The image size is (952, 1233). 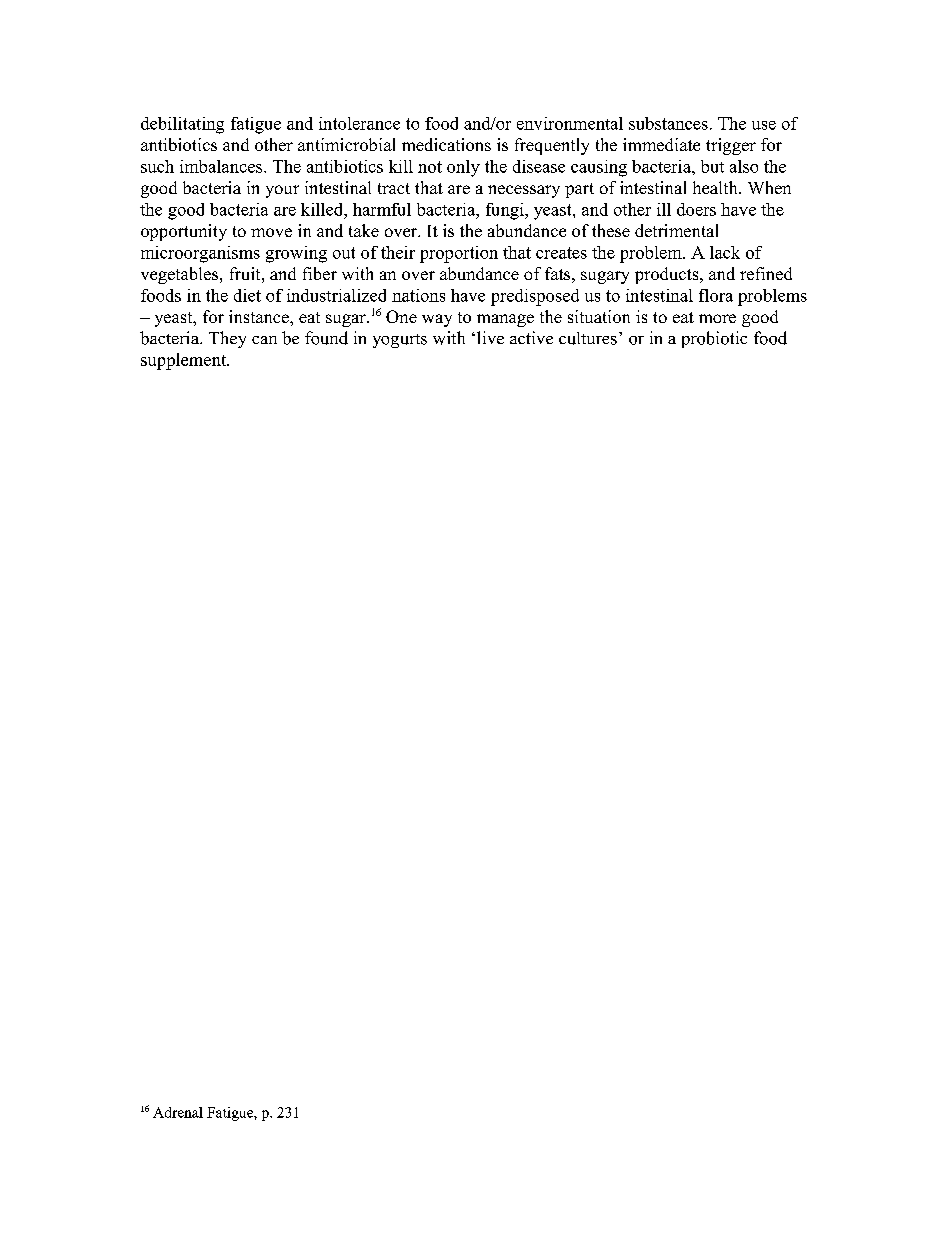 What do you see at coordinates (222, 166) in the image?
I see `imbalances` at bounding box center [222, 166].
